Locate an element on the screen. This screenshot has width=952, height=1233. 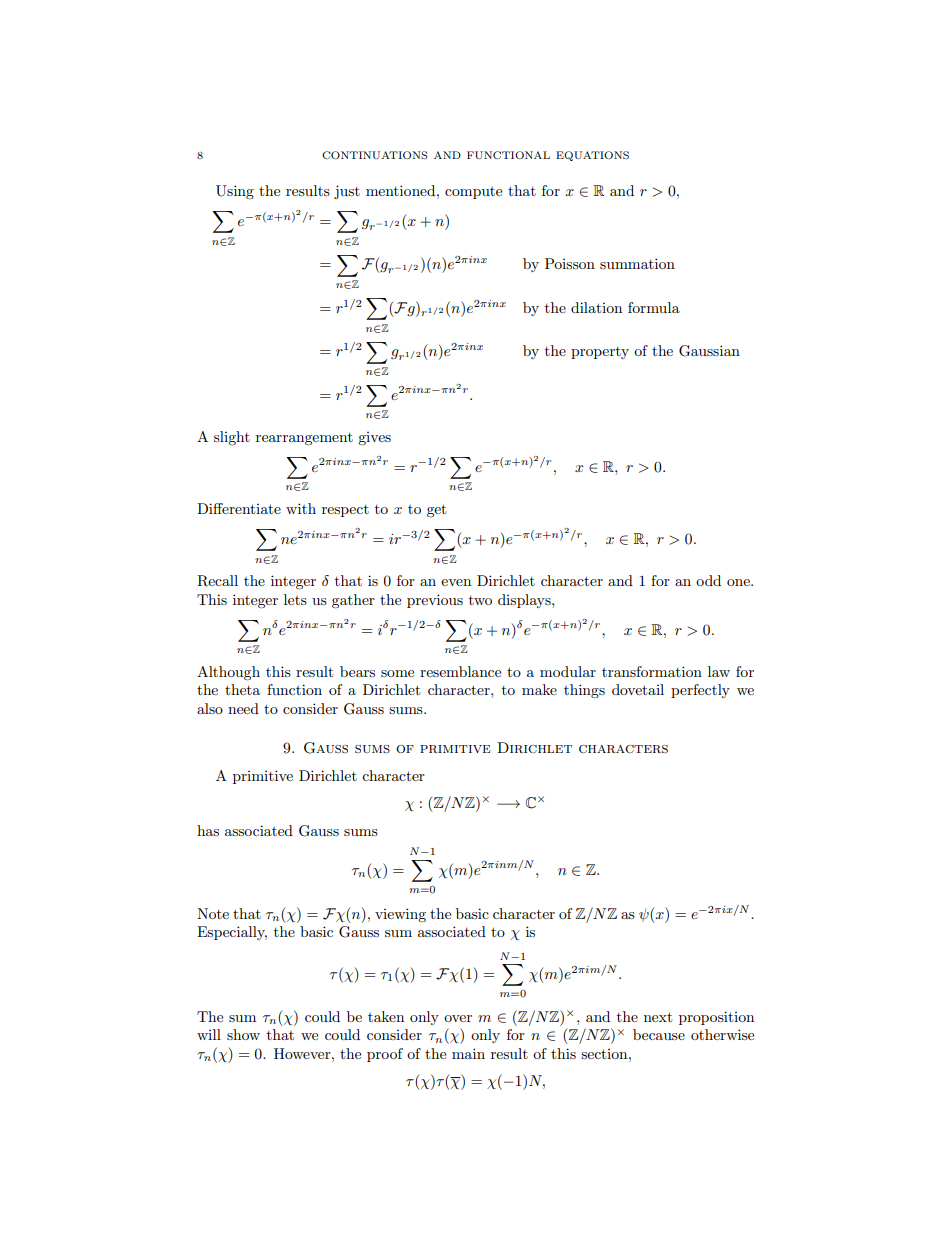
lets is located at coordinates (295, 599).
